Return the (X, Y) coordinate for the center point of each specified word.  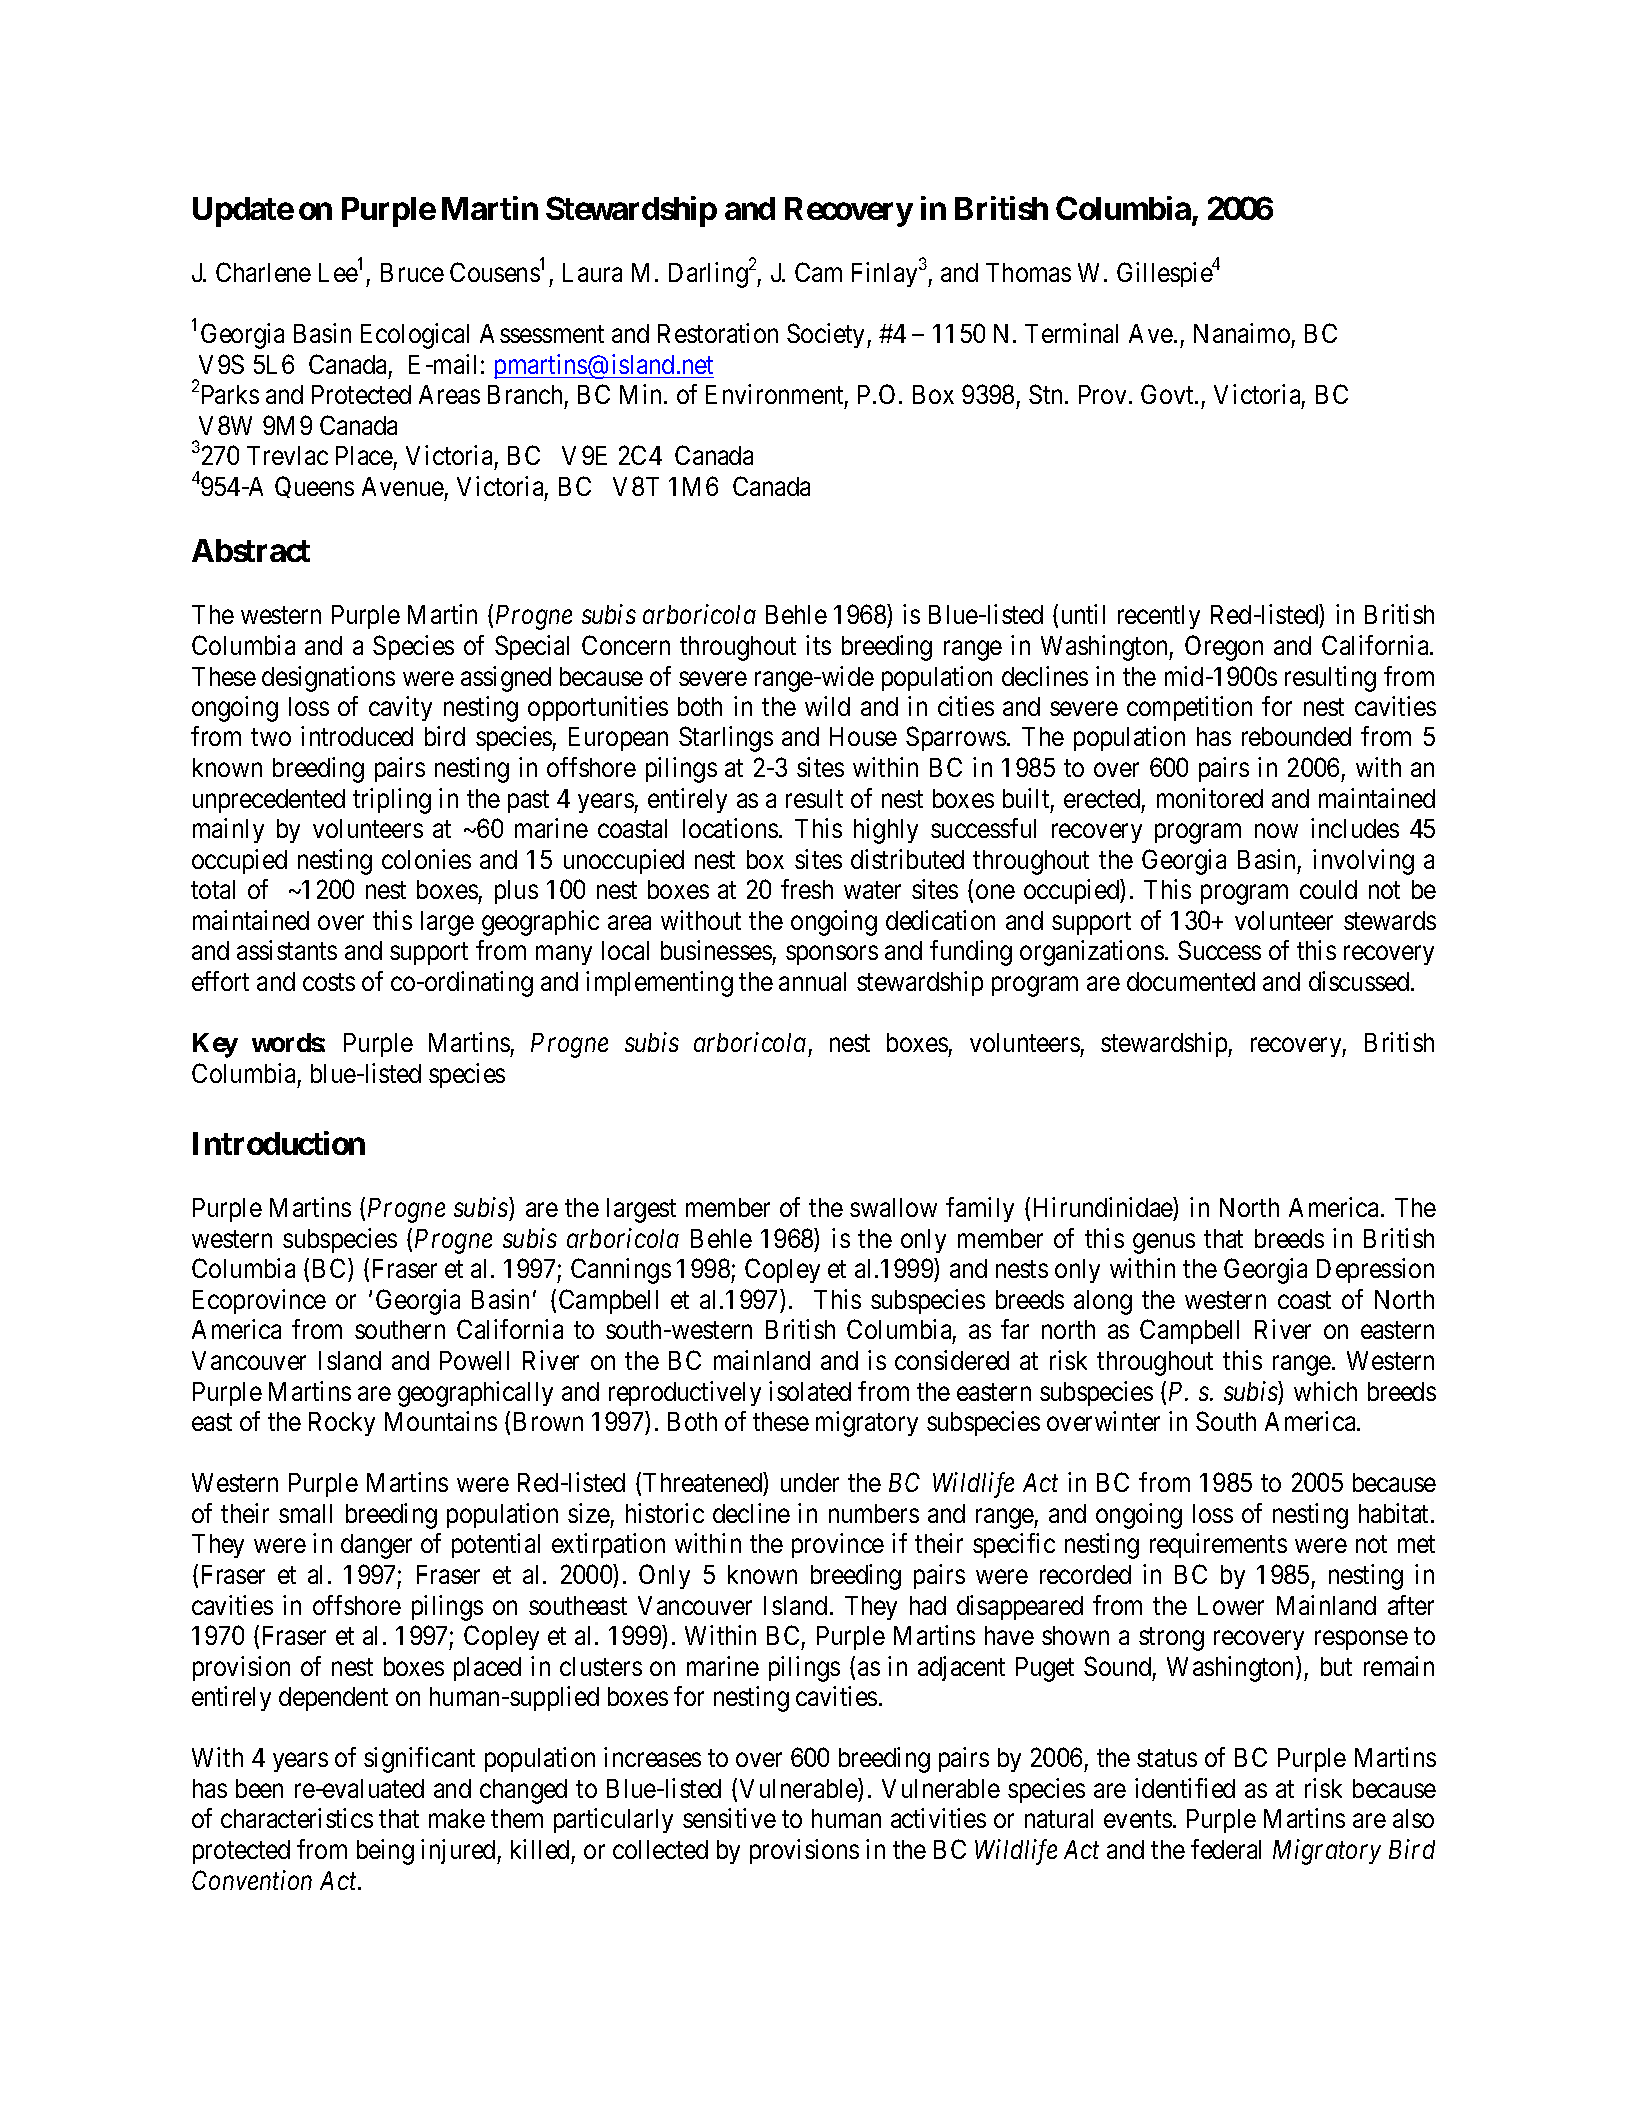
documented (1191, 981)
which (1325, 1391)
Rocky (342, 1424)
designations (328, 679)
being (385, 1852)
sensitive (729, 1818)
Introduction (279, 1143)
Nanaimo (1242, 333)
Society (827, 335)
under (810, 1482)
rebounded (1296, 736)
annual (812, 981)
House (863, 736)
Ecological (415, 336)
